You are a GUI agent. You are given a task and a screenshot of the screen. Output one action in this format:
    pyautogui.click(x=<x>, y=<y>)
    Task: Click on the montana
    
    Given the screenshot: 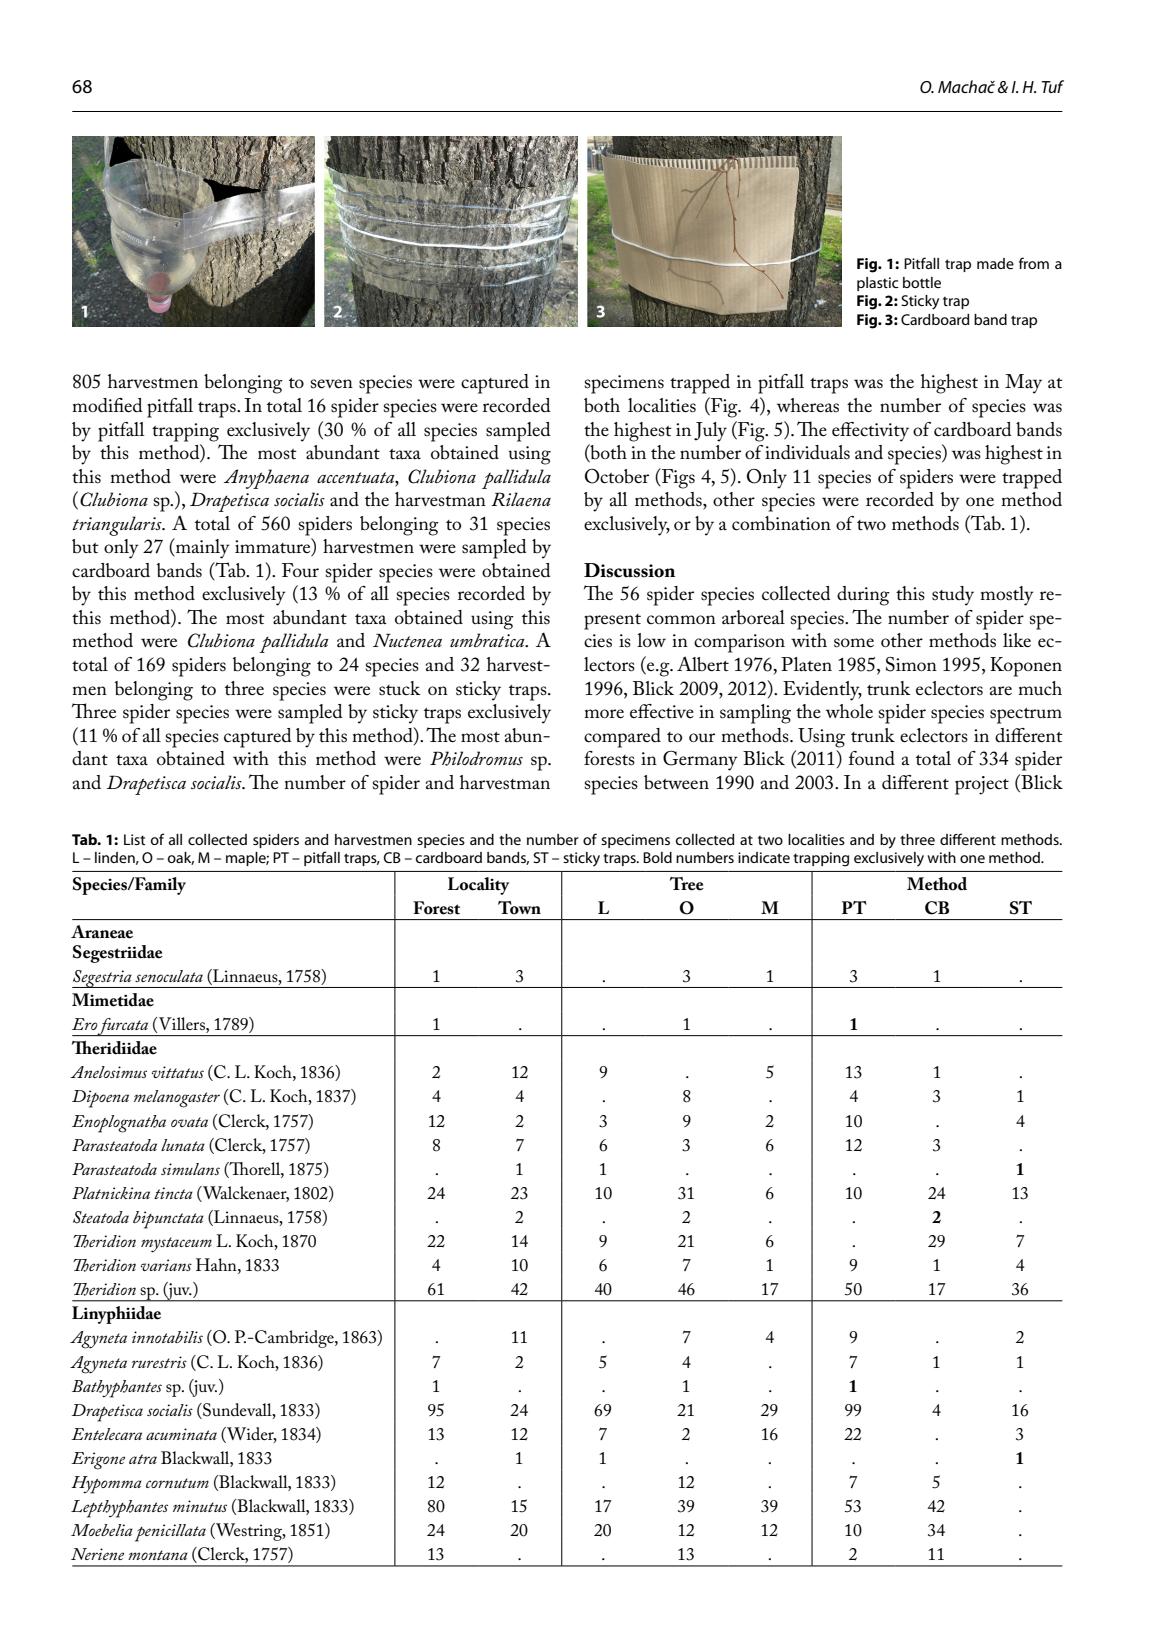 What is the action you would take?
    pyautogui.click(x=158, y=1555)
